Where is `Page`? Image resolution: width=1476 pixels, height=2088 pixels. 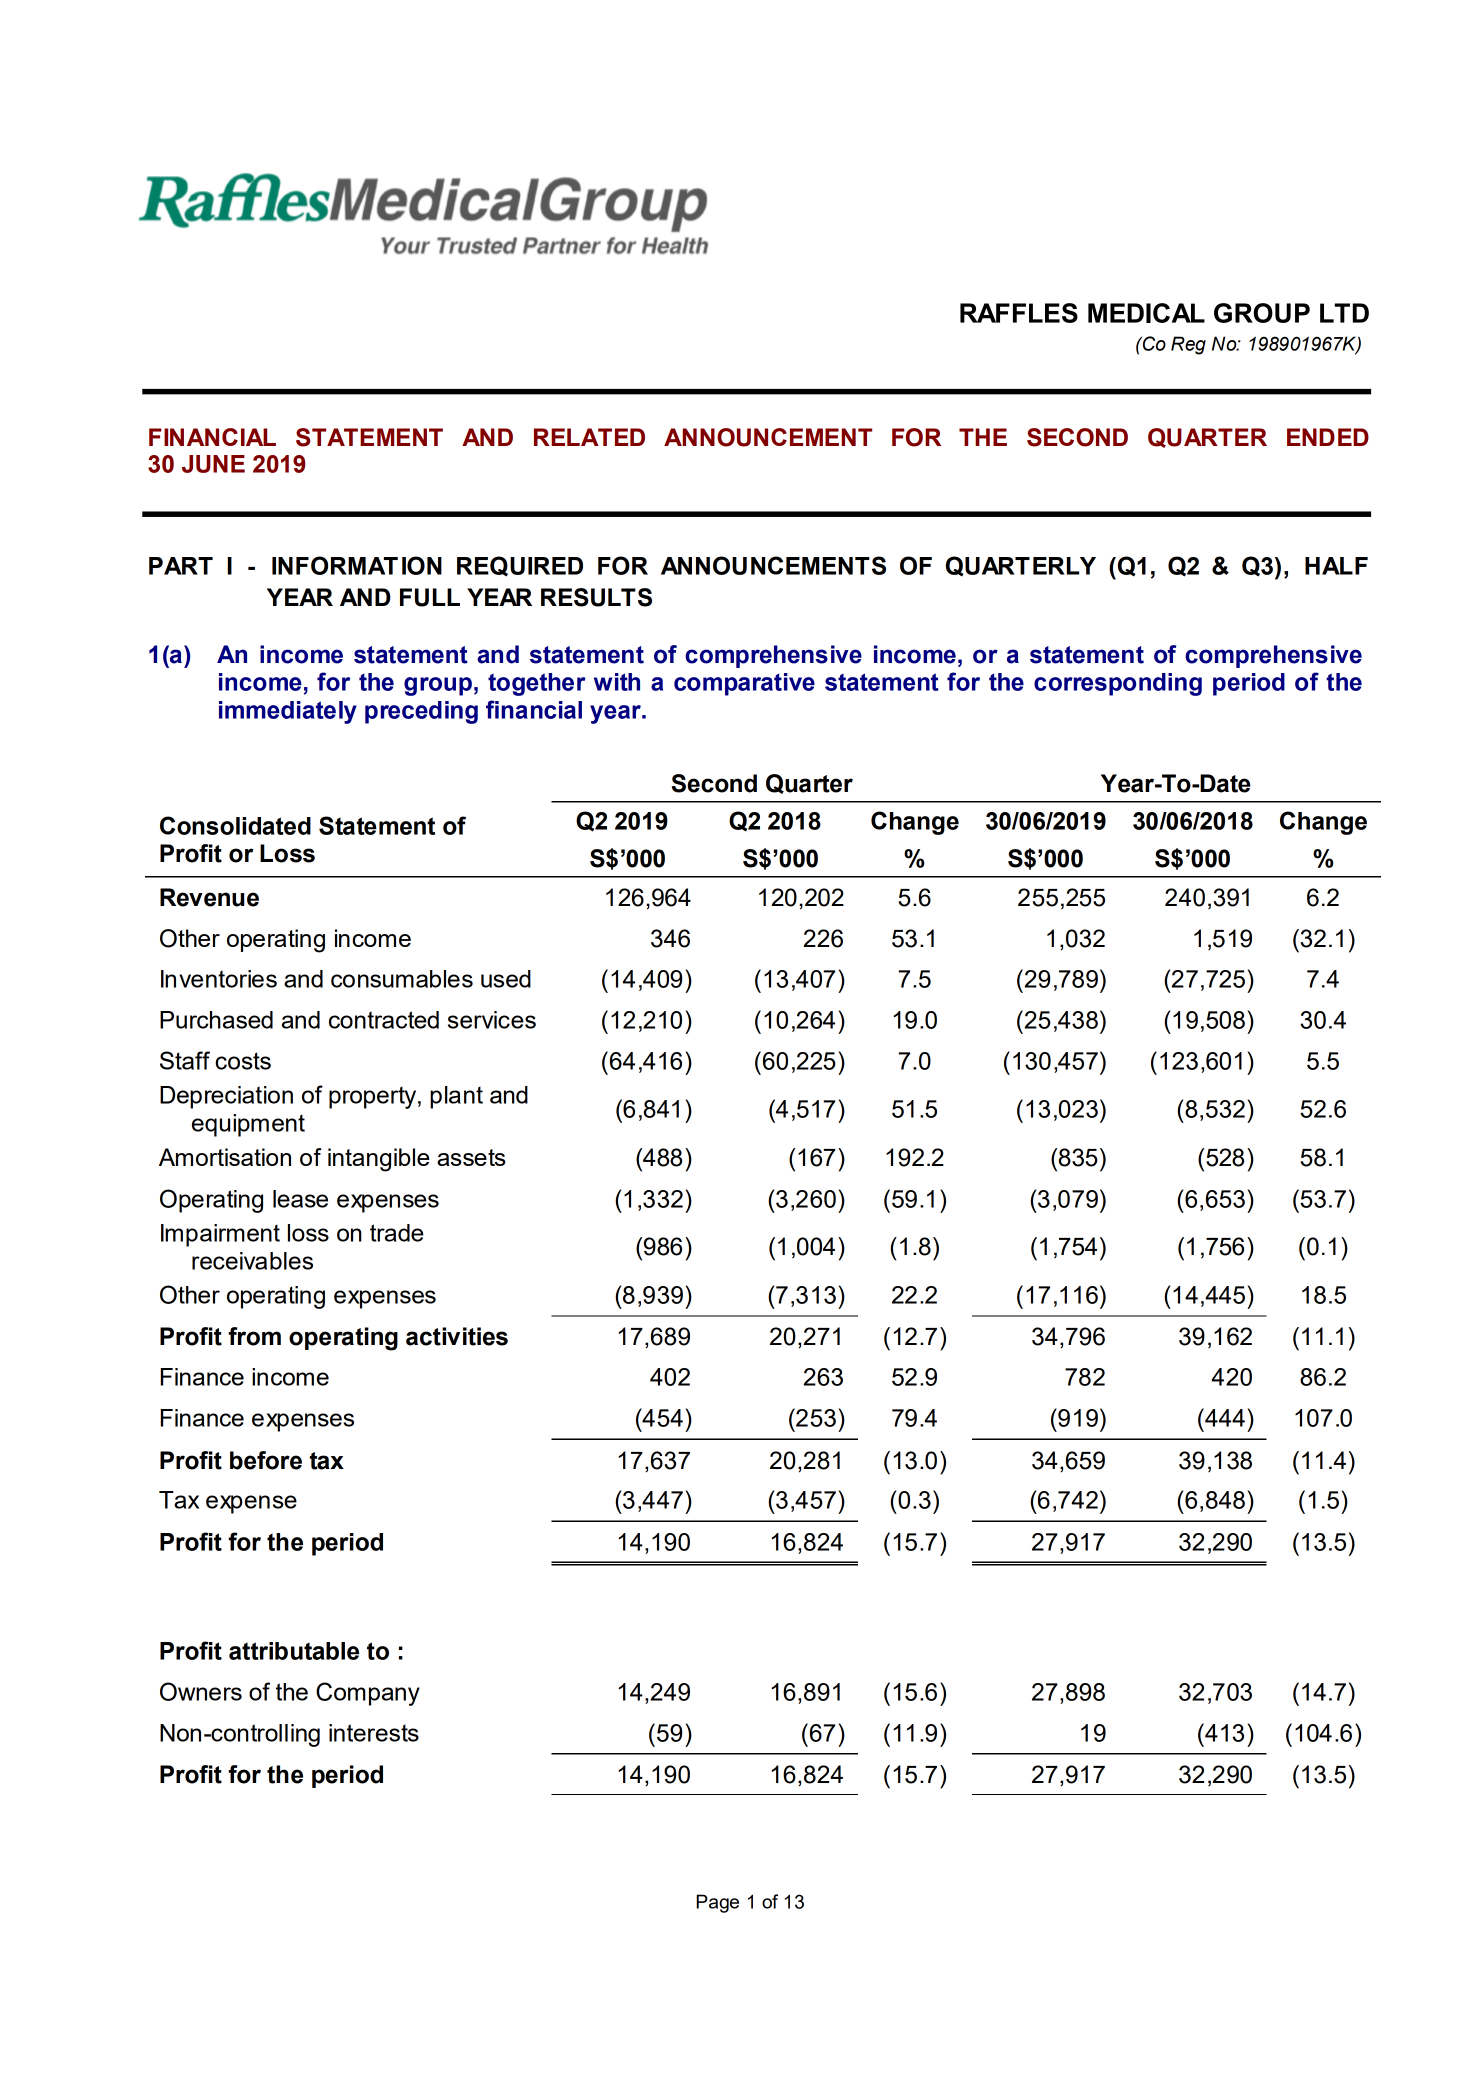
Page is located at coordinates (717, 1903).
